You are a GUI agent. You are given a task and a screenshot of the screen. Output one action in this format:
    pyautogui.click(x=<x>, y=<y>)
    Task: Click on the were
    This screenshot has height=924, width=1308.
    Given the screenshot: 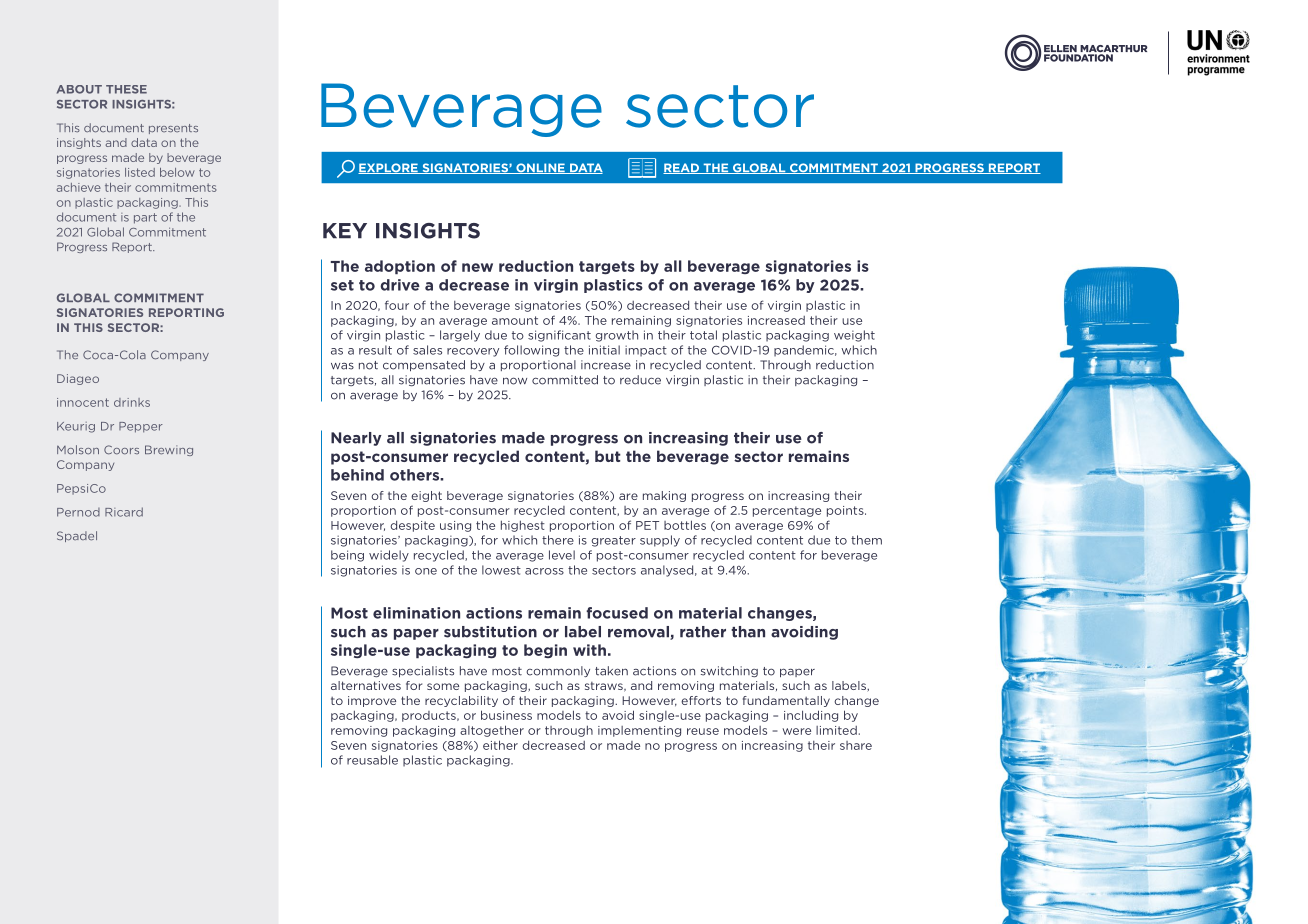 What is the action you would take?
    pyautogui.click(x=796, y=731)
